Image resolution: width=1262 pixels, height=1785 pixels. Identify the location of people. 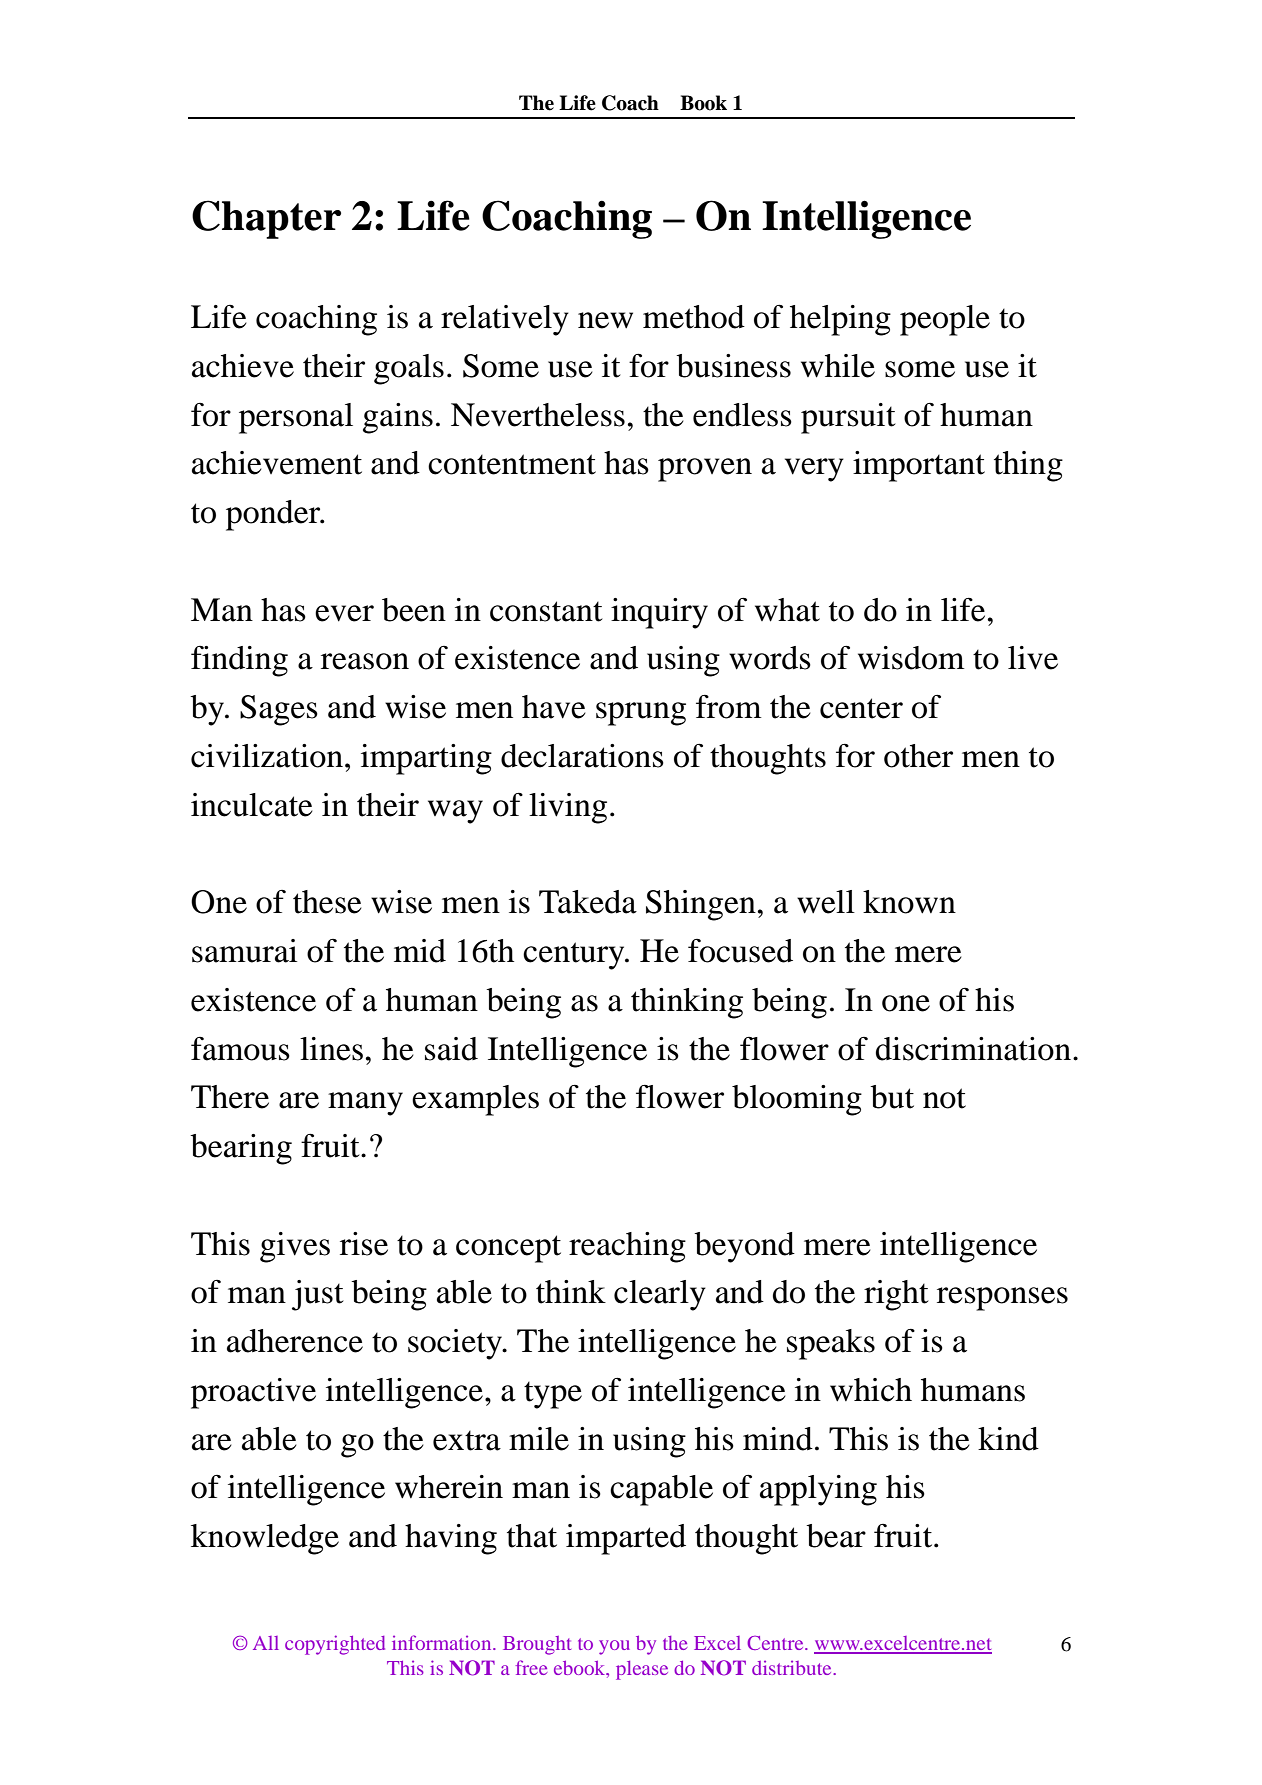
(945, 320).
